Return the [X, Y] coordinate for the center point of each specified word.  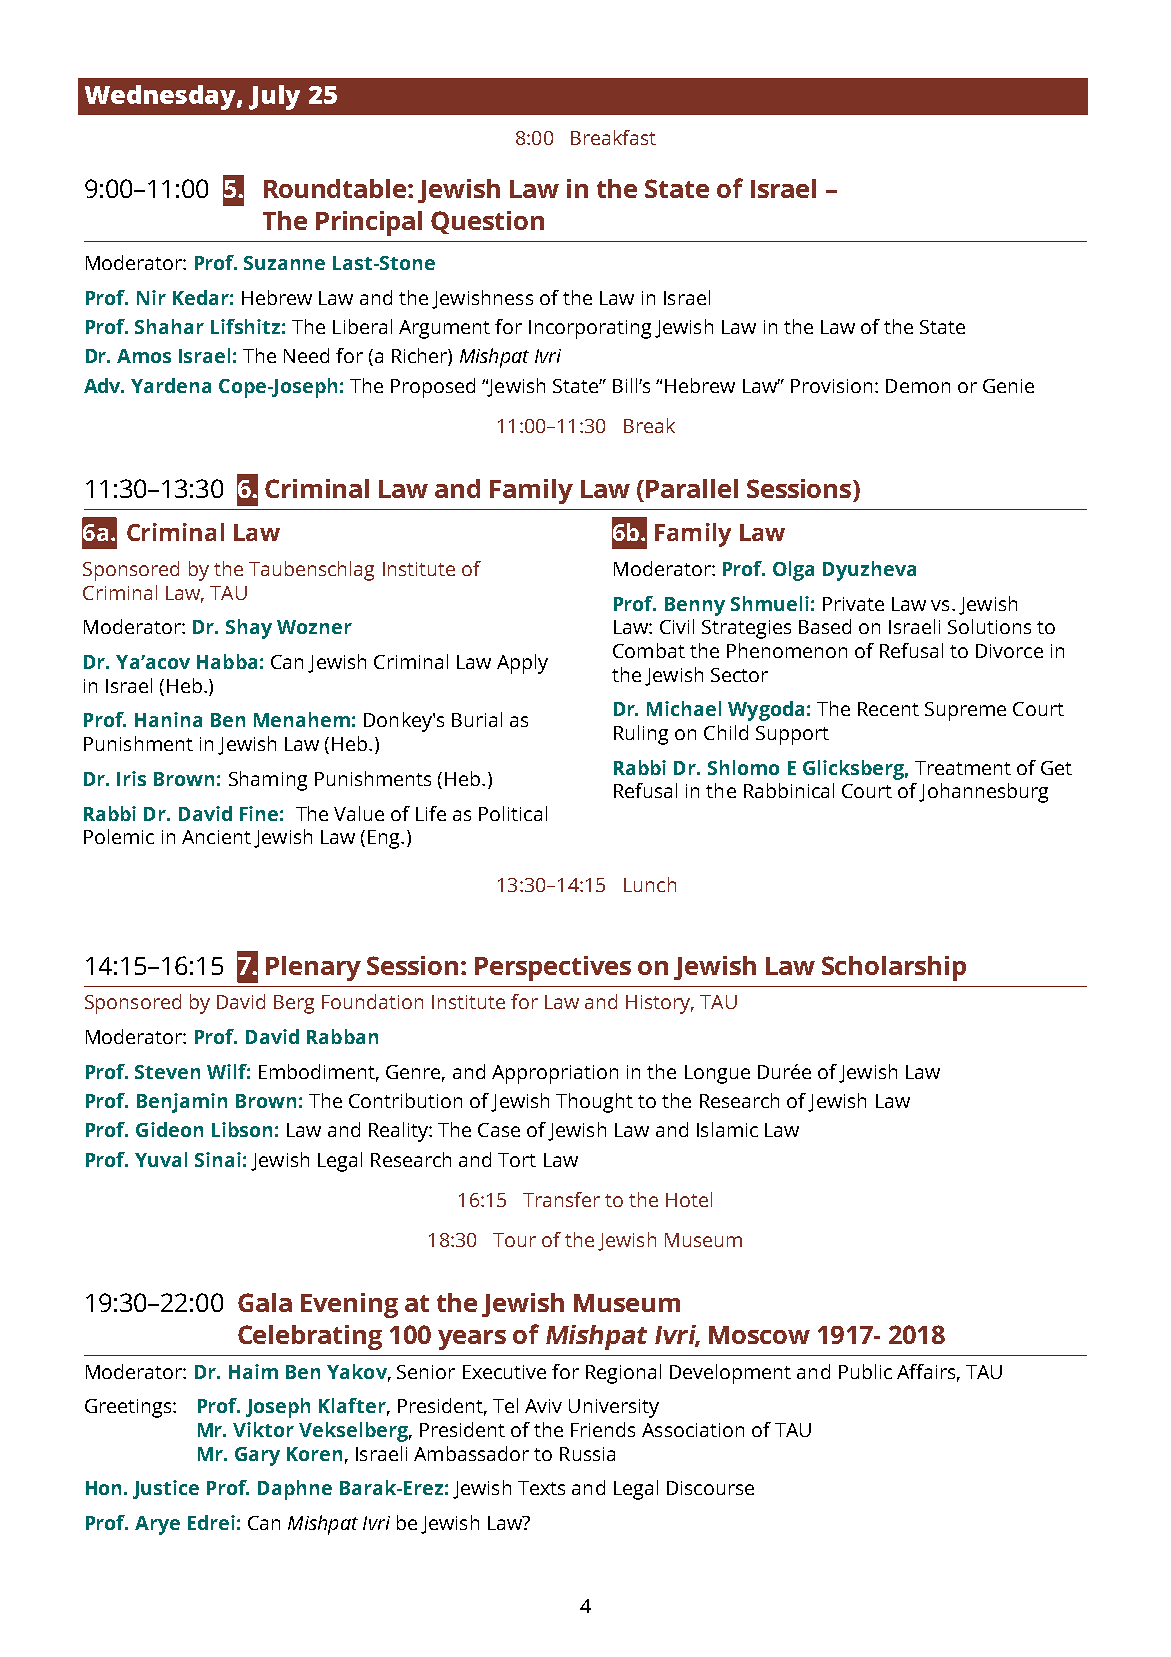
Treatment [963, 768]
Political [513, 813]
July [274, 97]
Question [487, 222]
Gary [257, 1456]
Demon [918, 386]
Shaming [268, 781]
